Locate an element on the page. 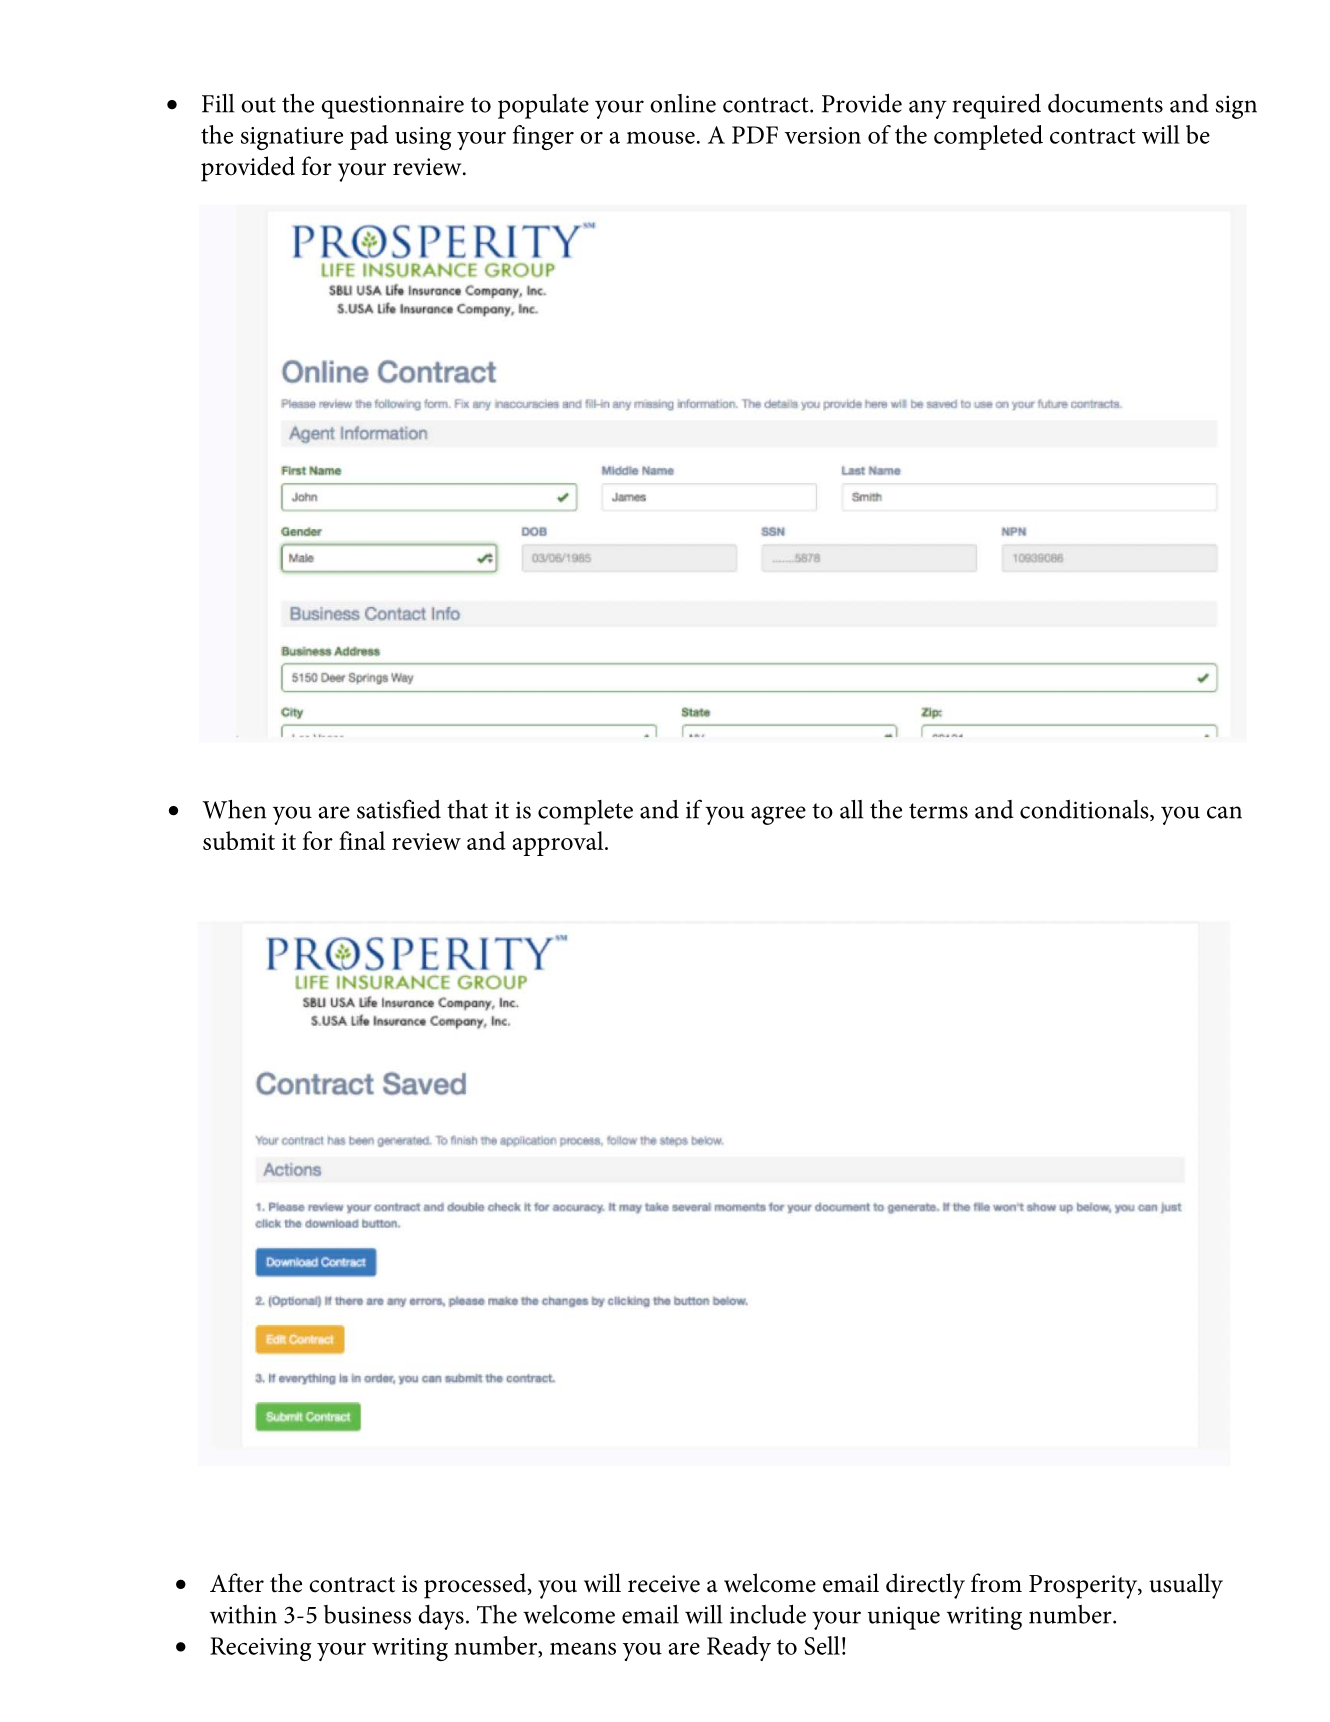  required is located at coordinates (997, 106).
